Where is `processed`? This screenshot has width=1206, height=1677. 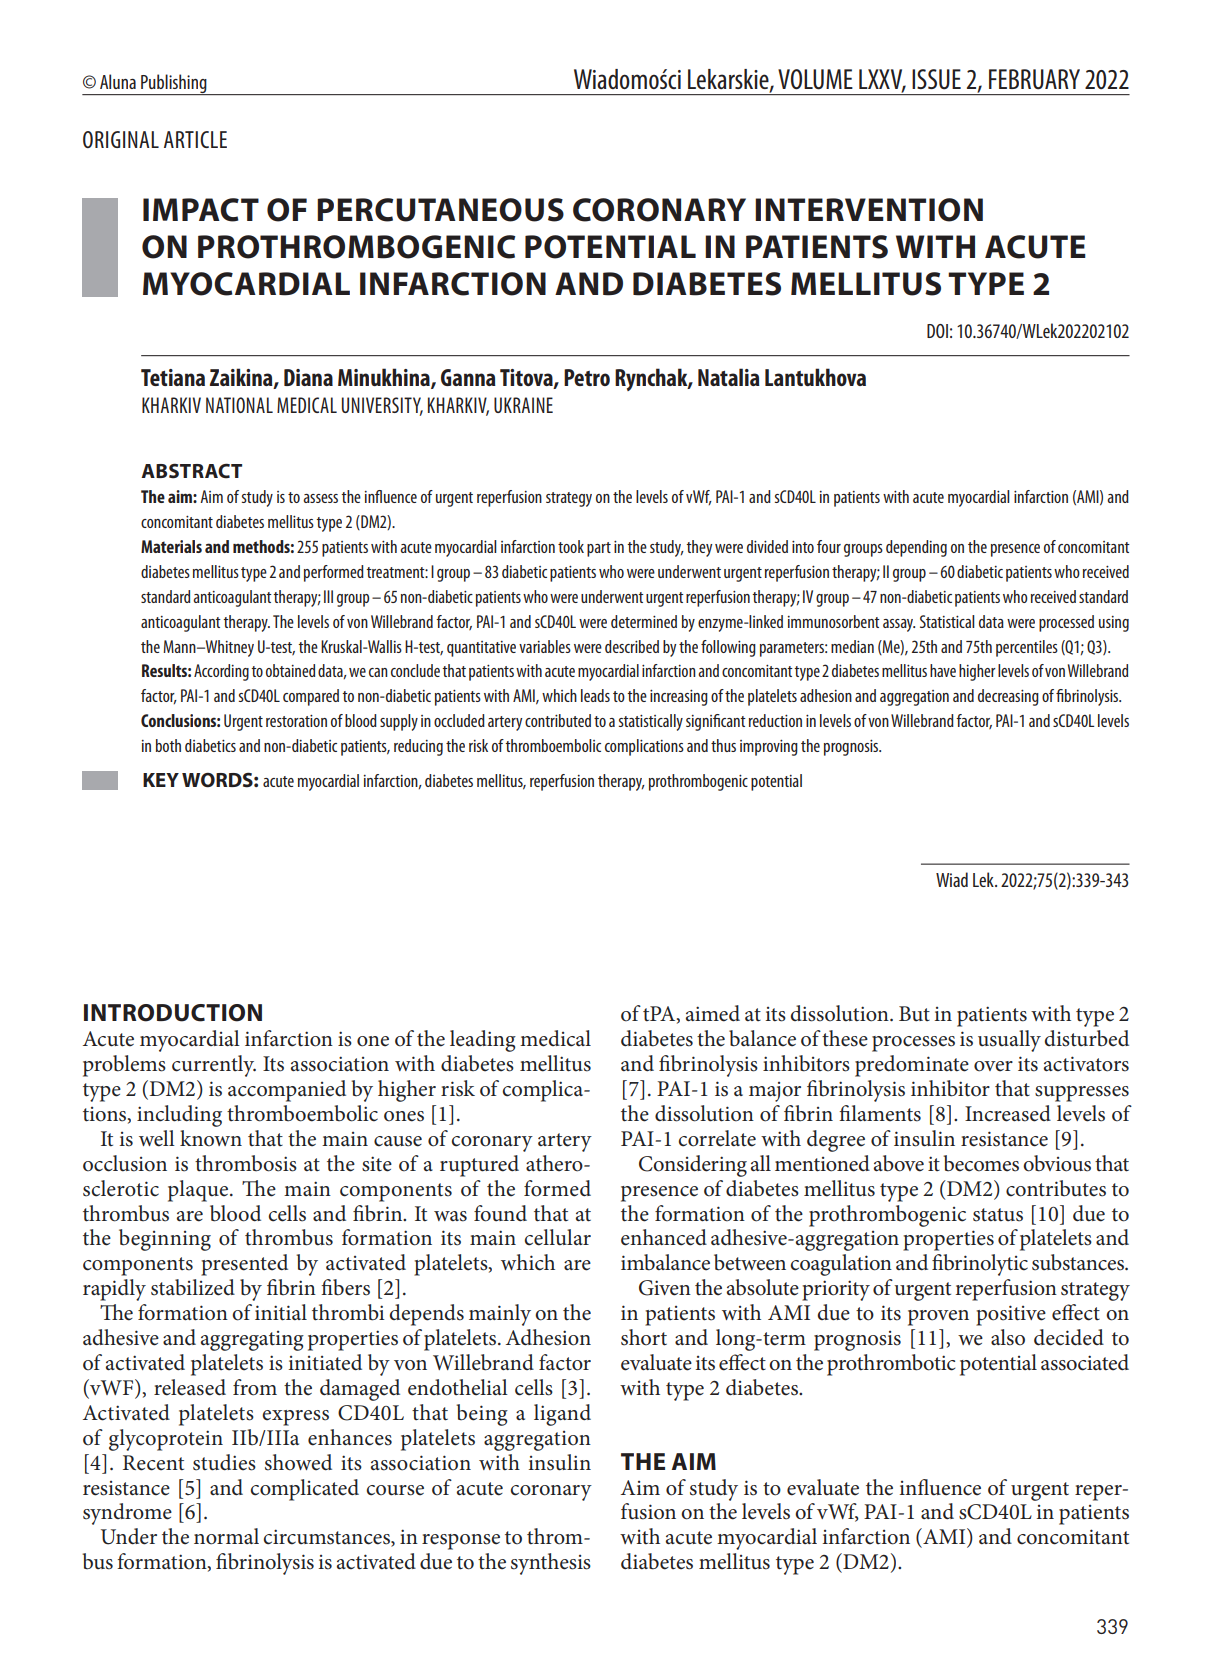
processed is located at coordinates (1066, 623).
